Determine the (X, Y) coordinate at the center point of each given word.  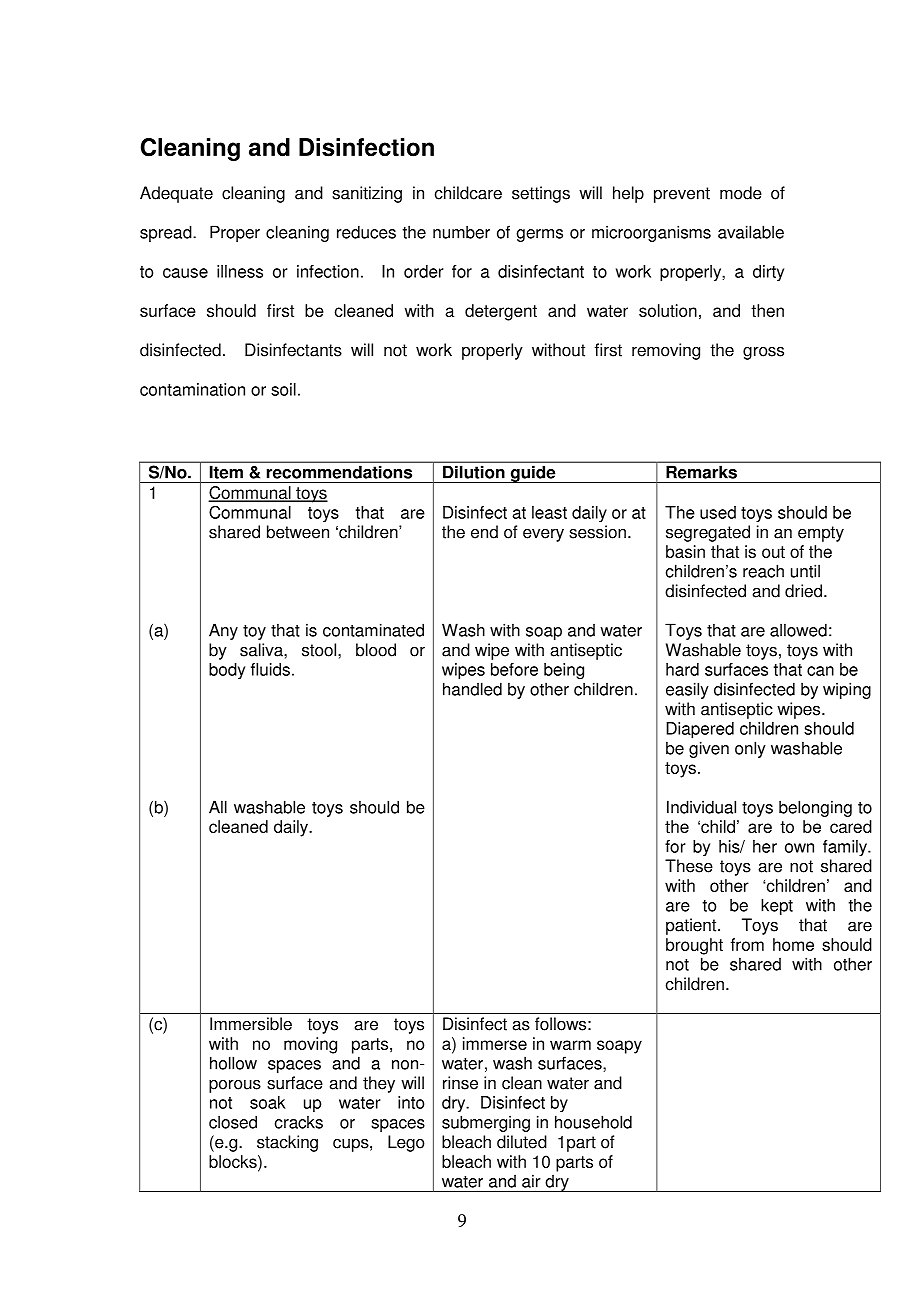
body (227, 671)
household (593, 1122)
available (751, 232)
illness (240, 271)
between (298, 532)
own (799, 848)
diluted (522, 1142)
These (689, 866)
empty (821, 534)
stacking (287, 1143)
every (543, 535)
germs (539, 235)
